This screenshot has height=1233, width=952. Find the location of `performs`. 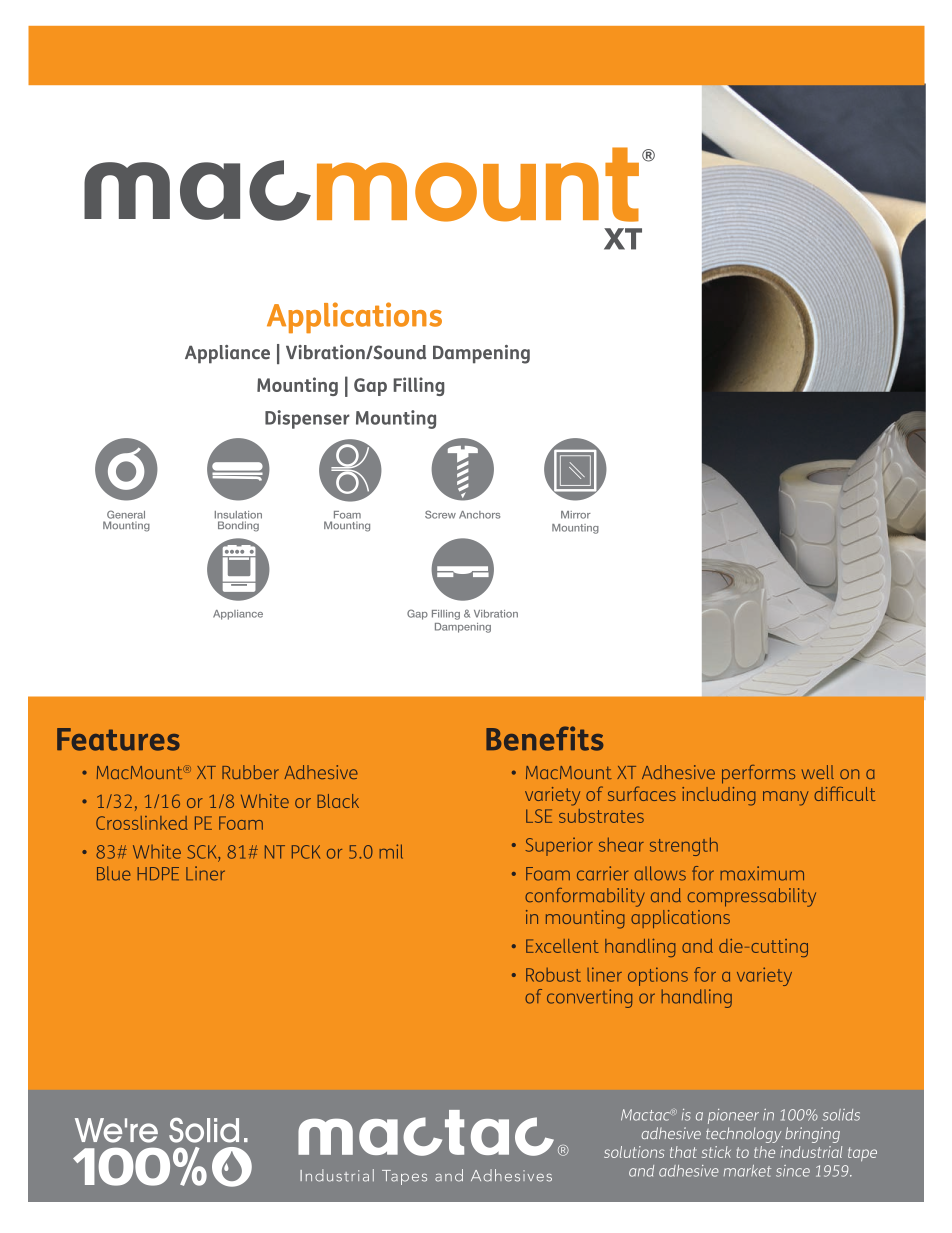

performs is located at coordinates (758, 774).
